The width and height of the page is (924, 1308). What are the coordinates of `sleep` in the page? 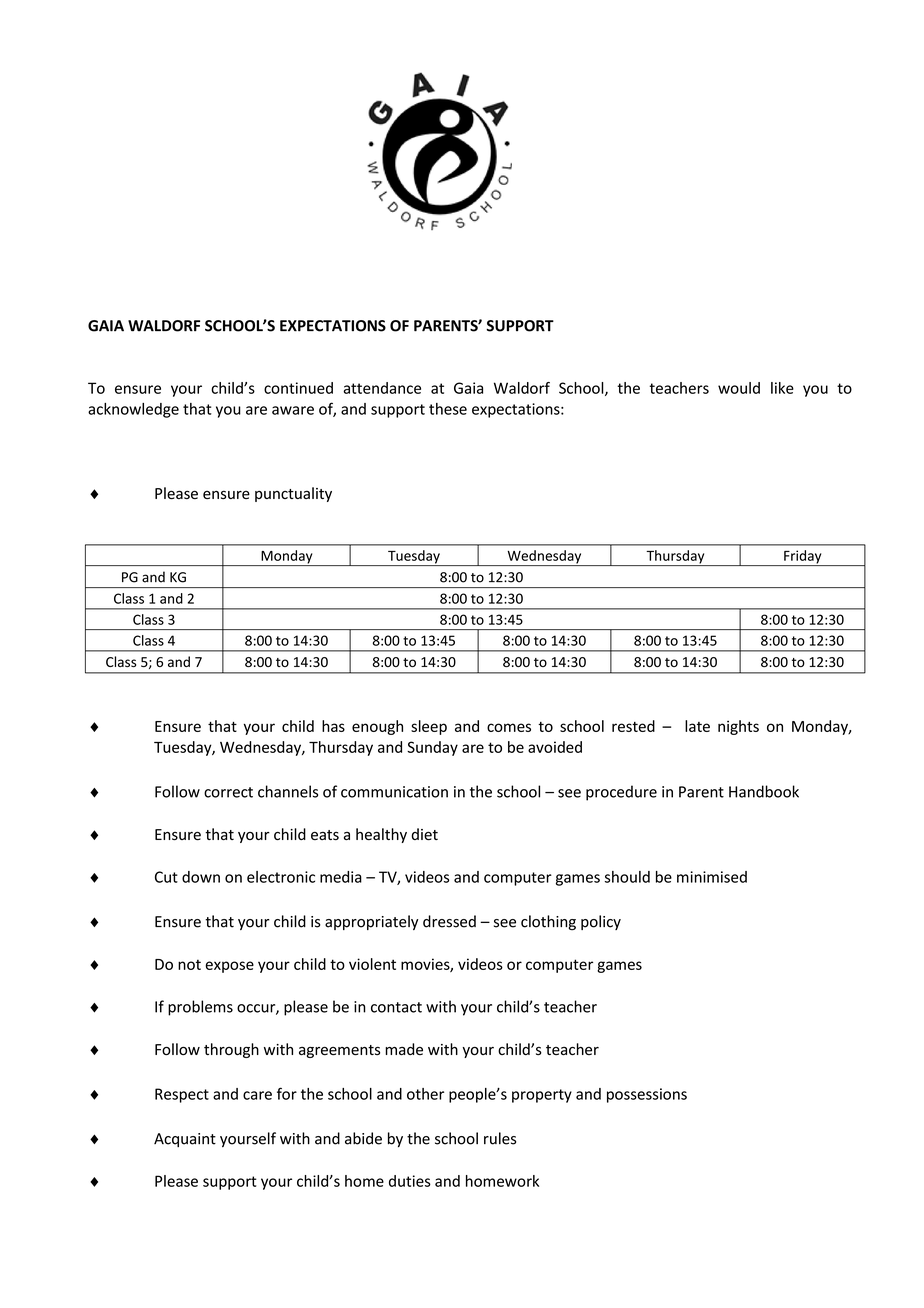 It's located at (429, 727).
